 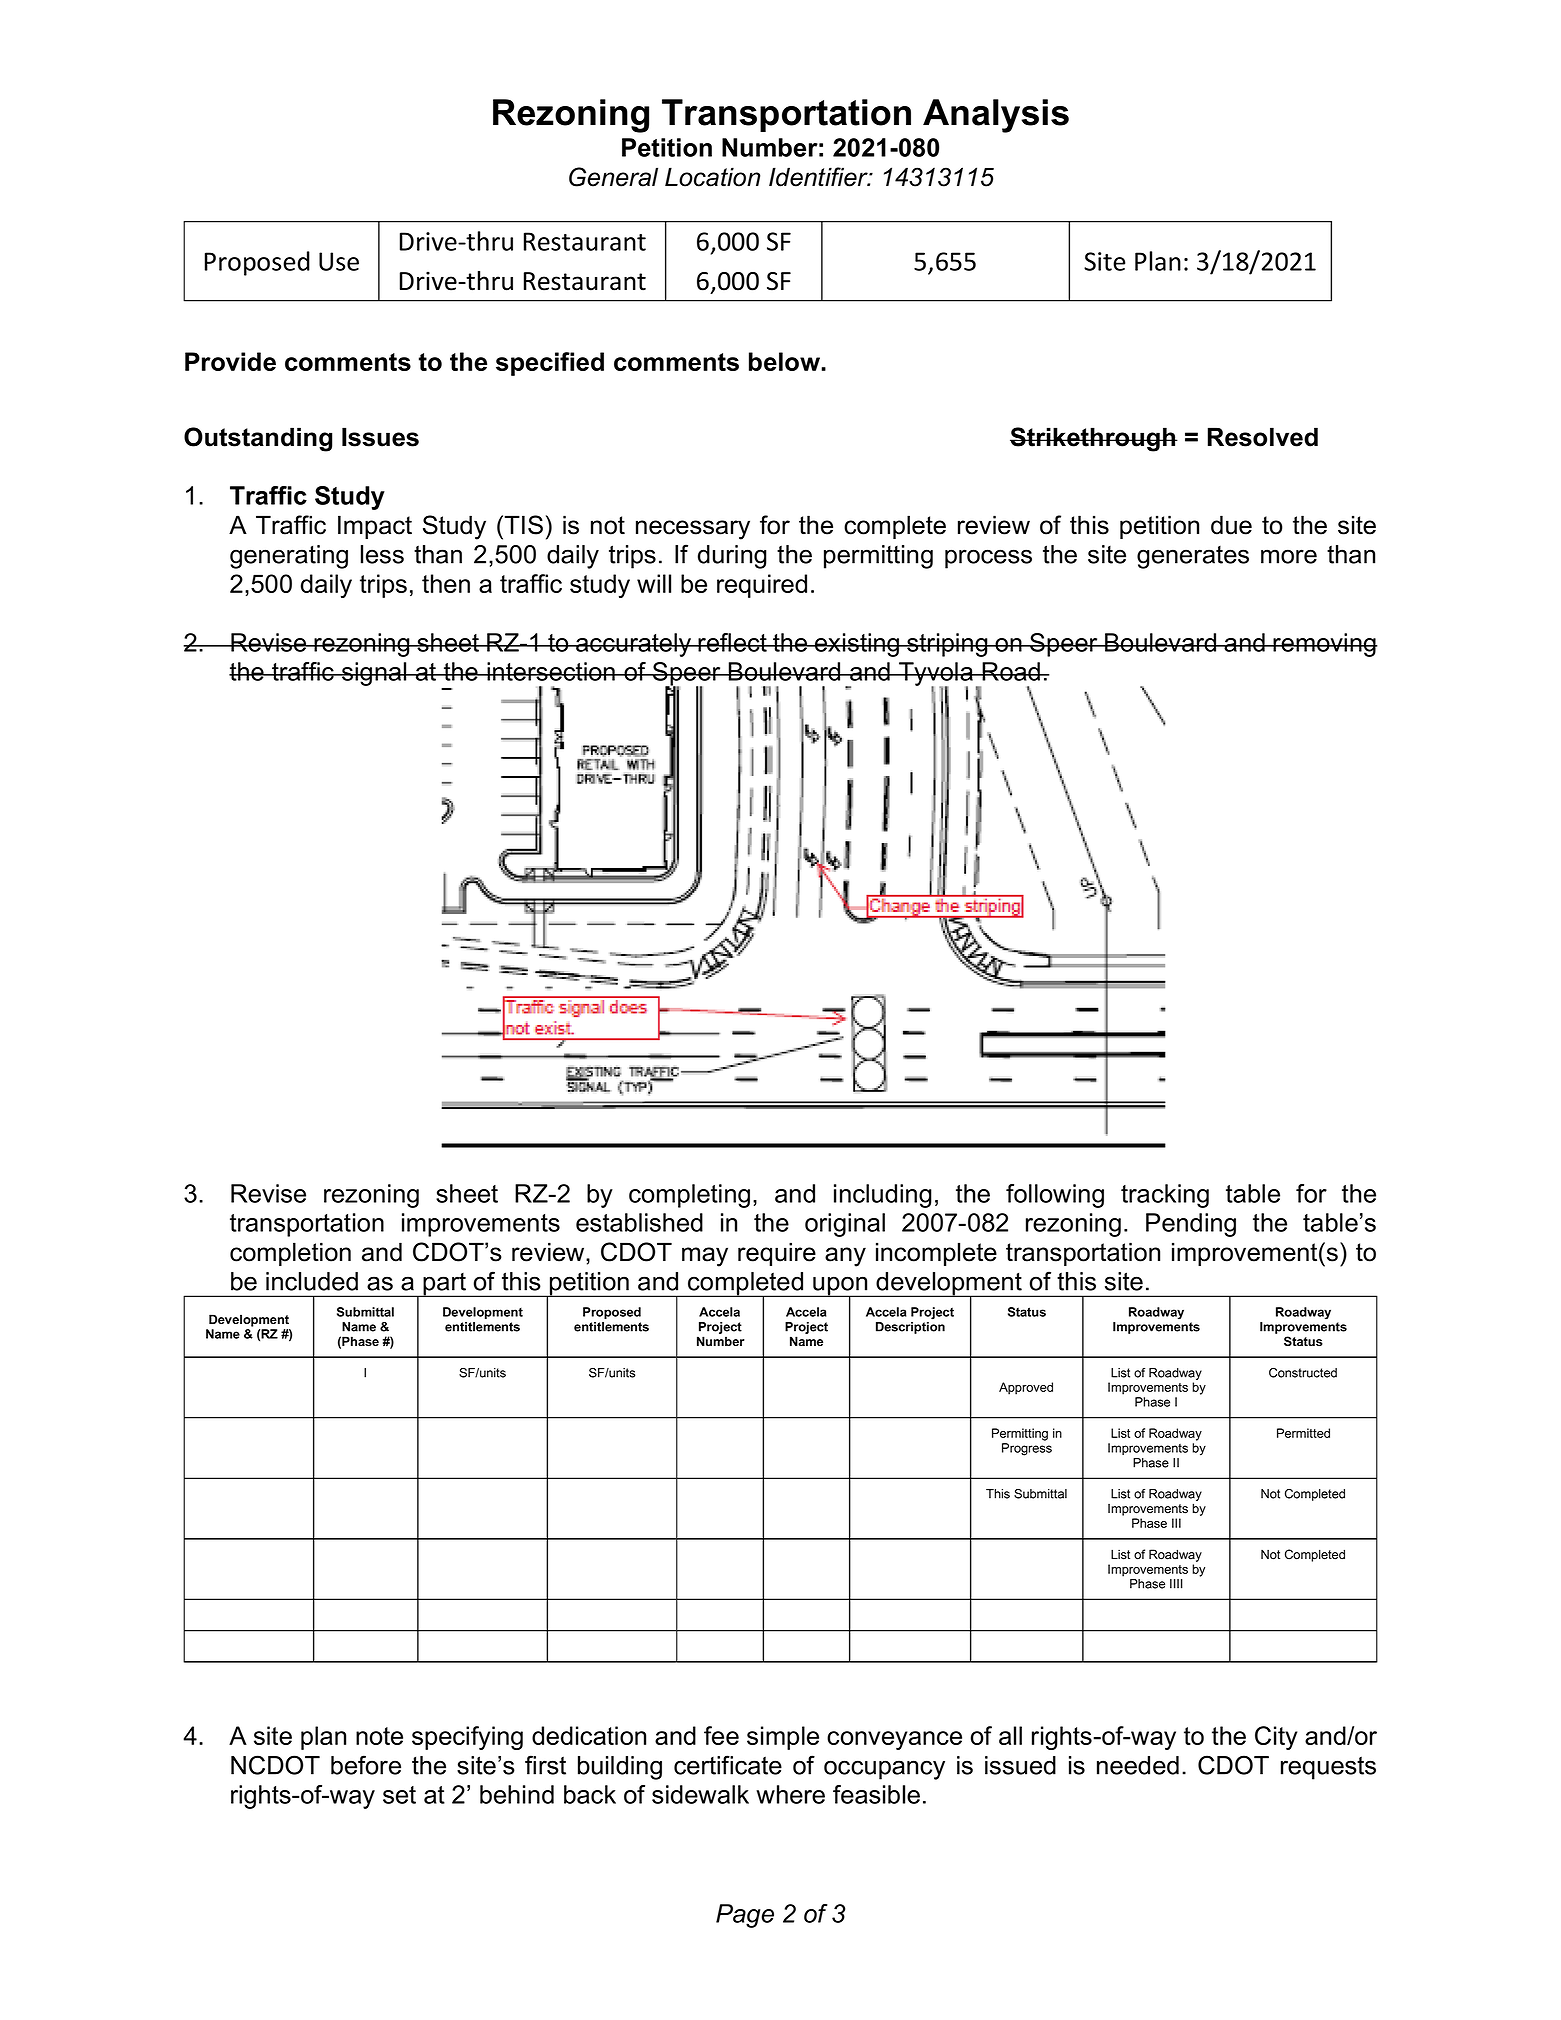 I want to click on Analysis, so click(x=996, y=116).
